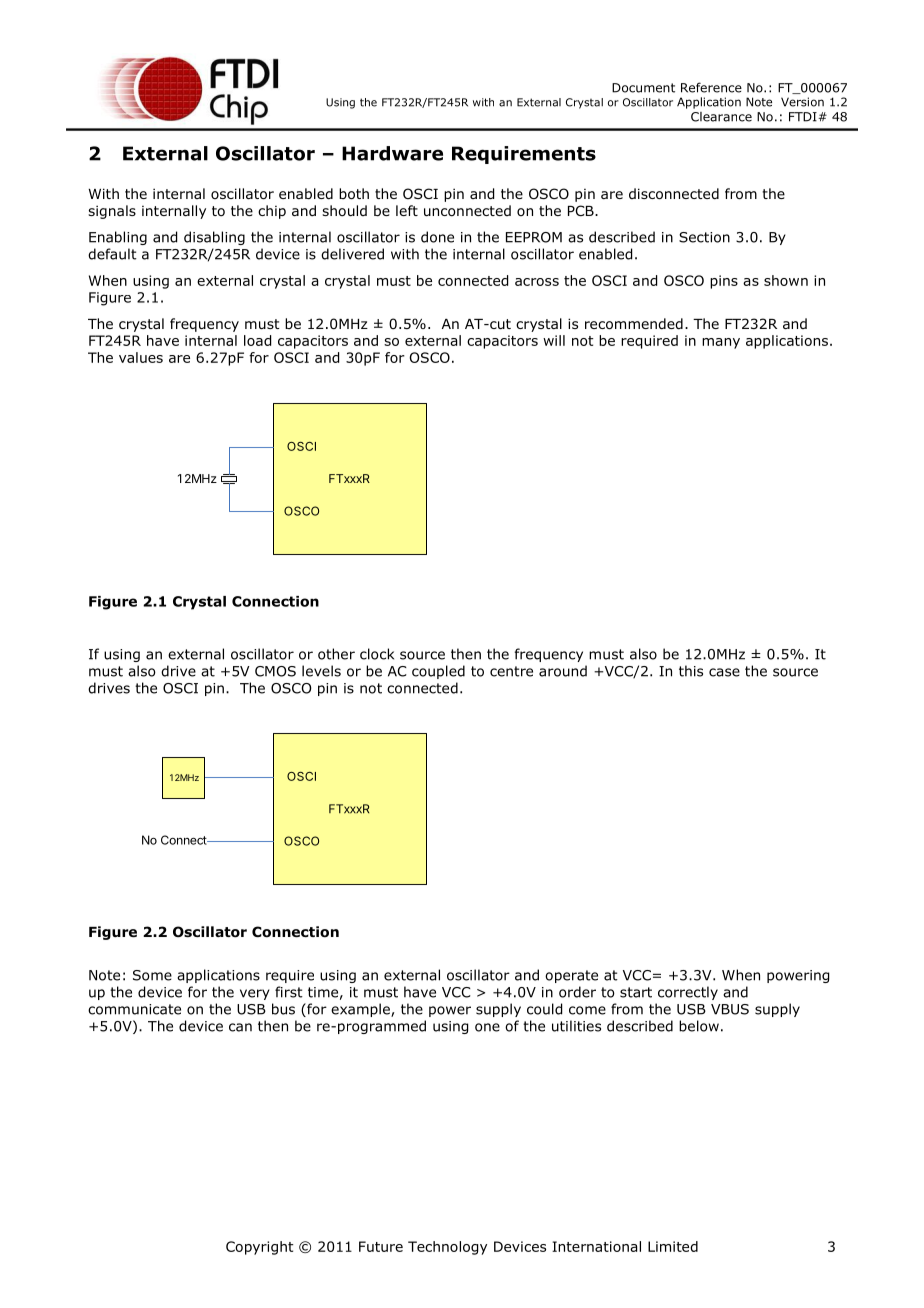 The width and height of the page is (924, 1308). What do you see at coordinates (554, 340) in the page?
I see `will` at bounding box center [554, 340].
